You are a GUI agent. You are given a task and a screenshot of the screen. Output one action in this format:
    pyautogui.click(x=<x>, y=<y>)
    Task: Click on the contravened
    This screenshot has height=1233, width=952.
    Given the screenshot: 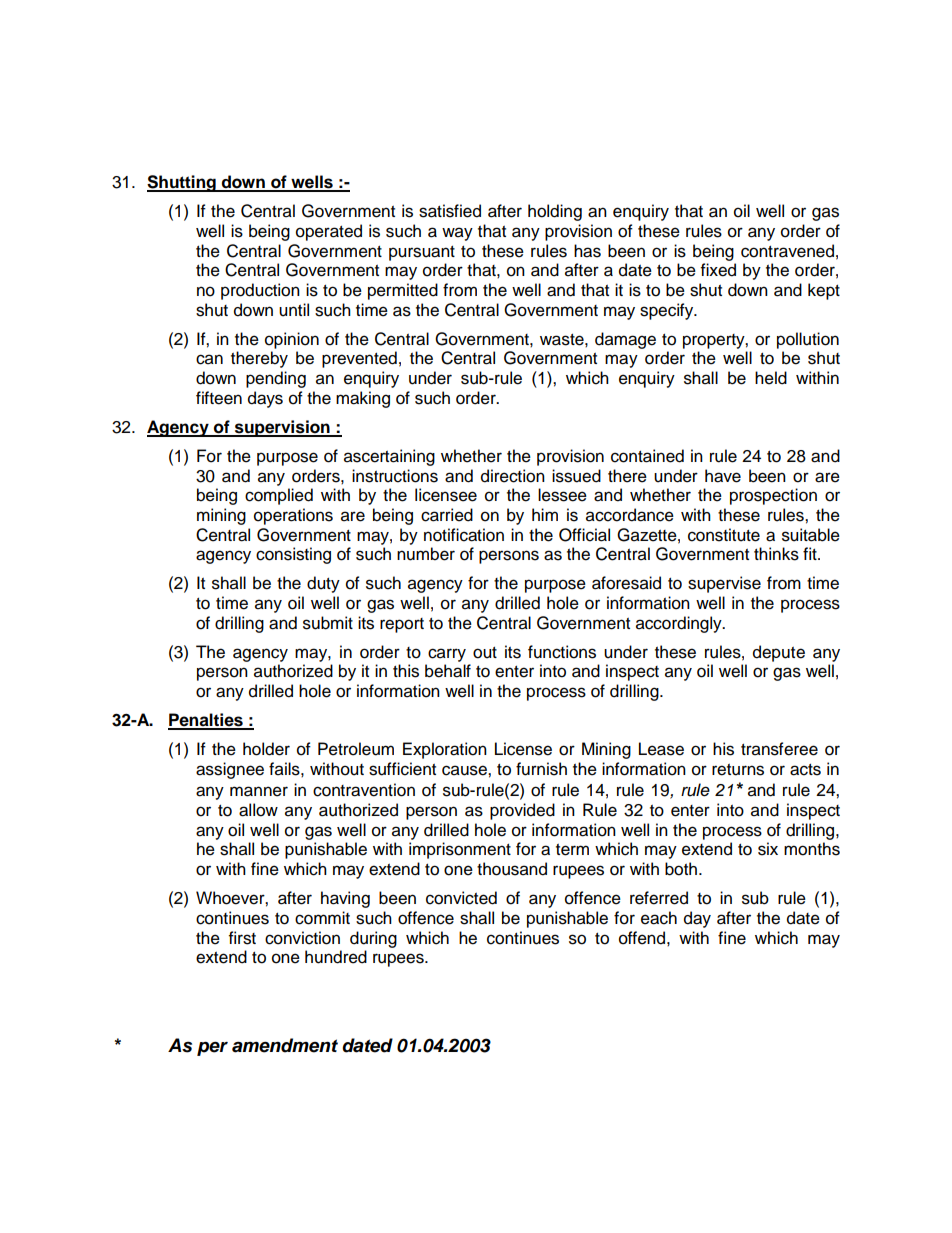 What is the action you would take?
    pyautogui.click(x=787, y=251)
